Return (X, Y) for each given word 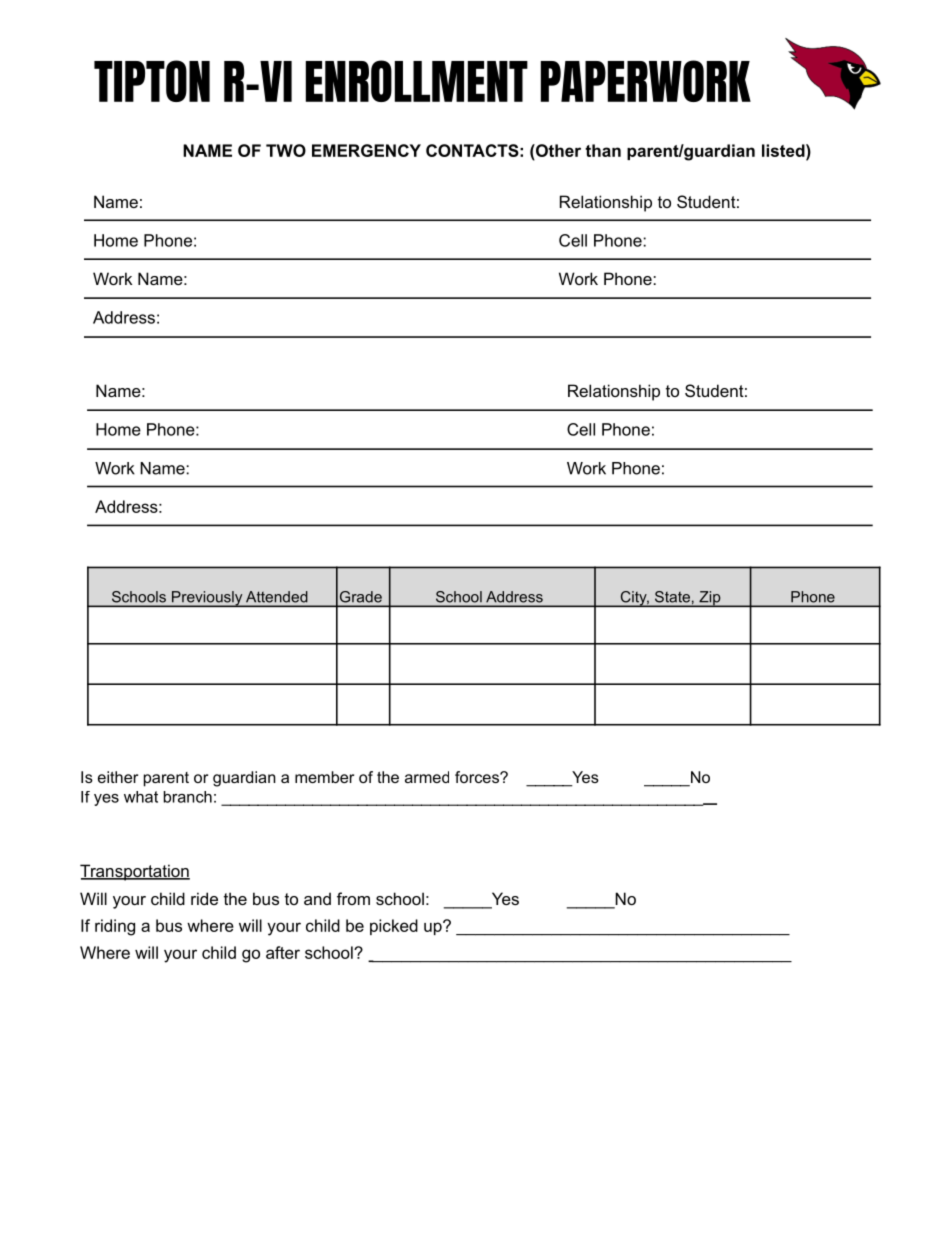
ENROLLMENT (417, 81)
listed (784, 150)
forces (478, 777)
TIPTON (152, 81)
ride (204, 898)
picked (394, 927)
